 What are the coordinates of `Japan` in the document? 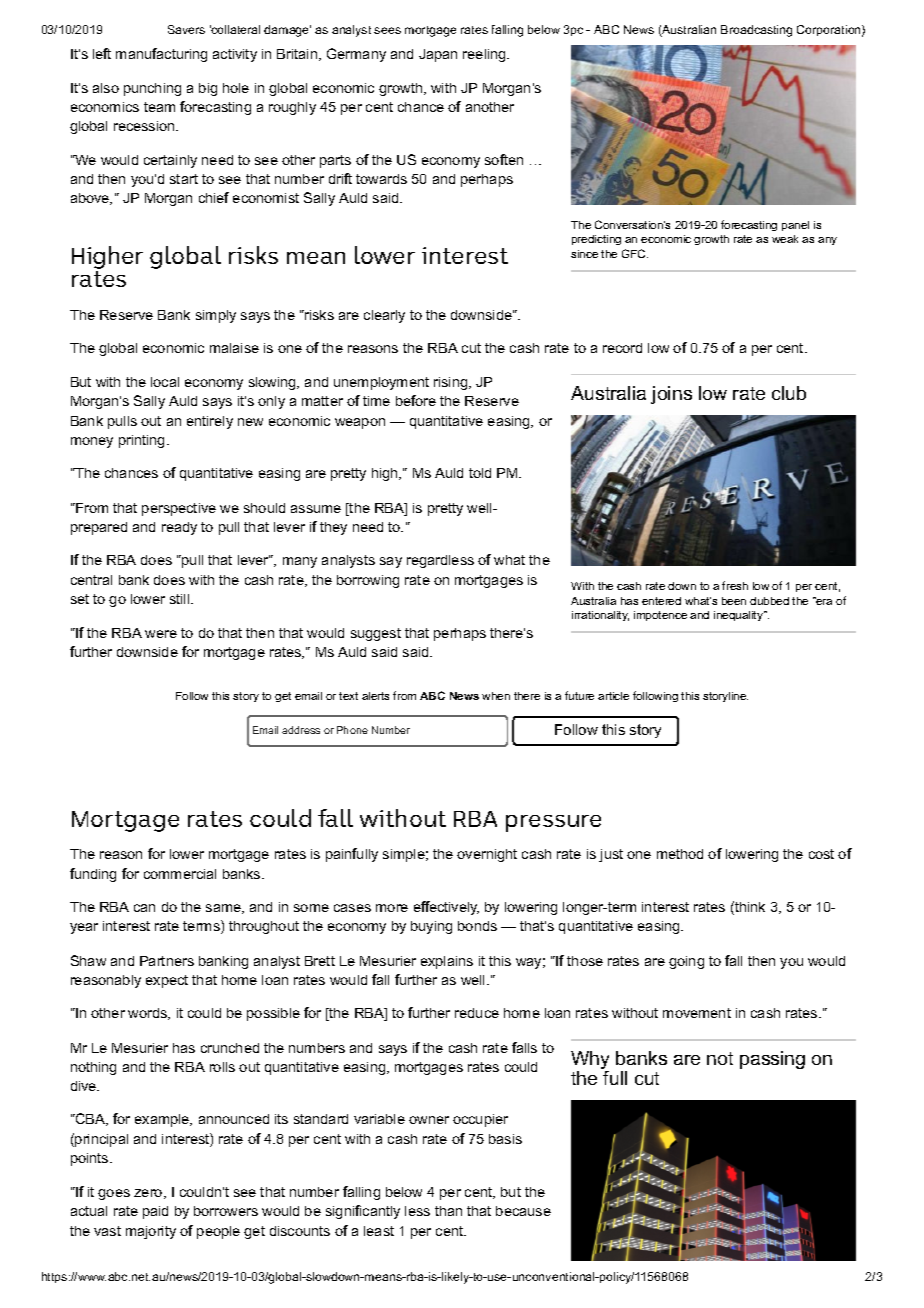 It's located at (438, 55).
